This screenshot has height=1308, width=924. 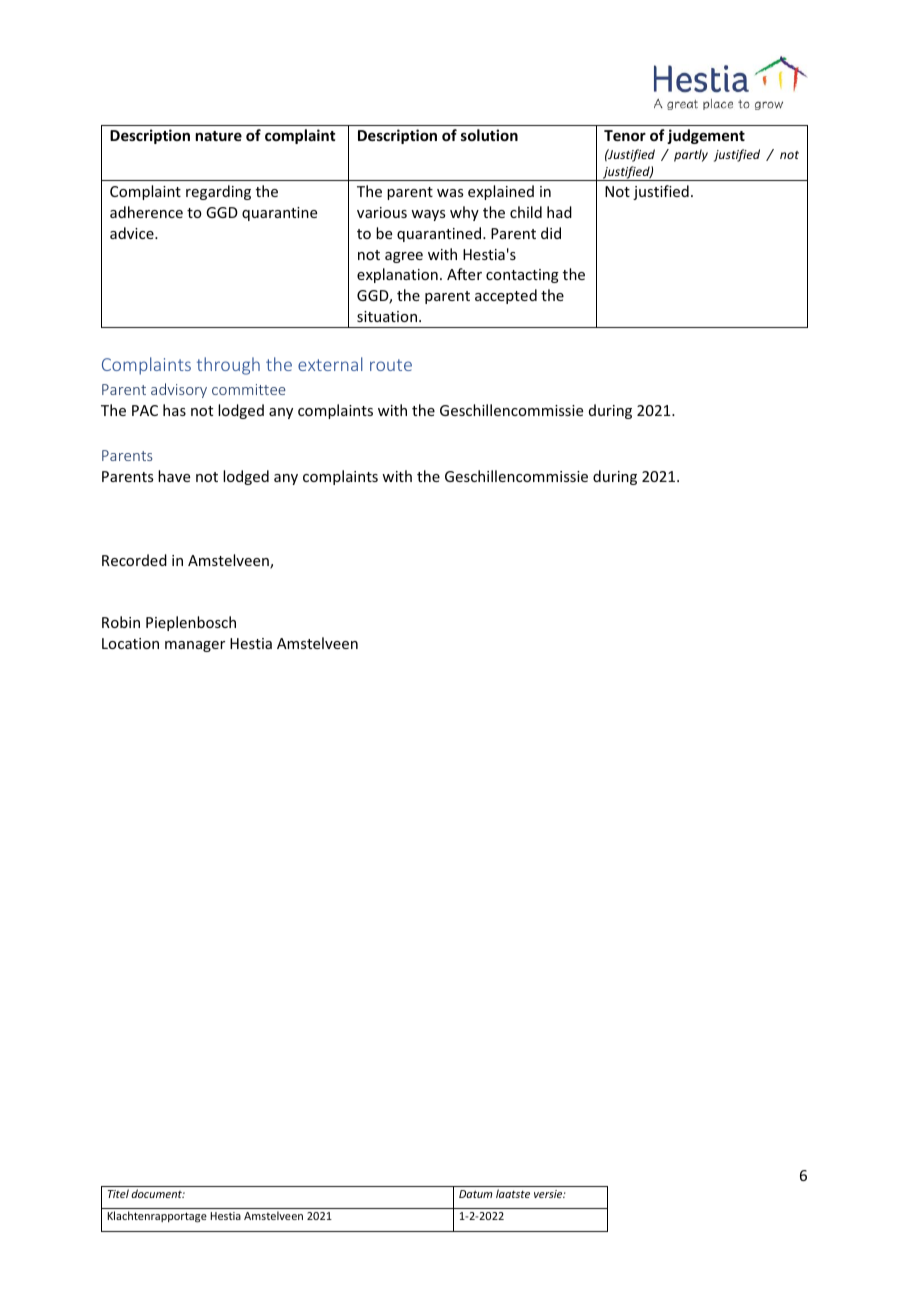 I want to click on regarding, so click(x=218, y=192).
